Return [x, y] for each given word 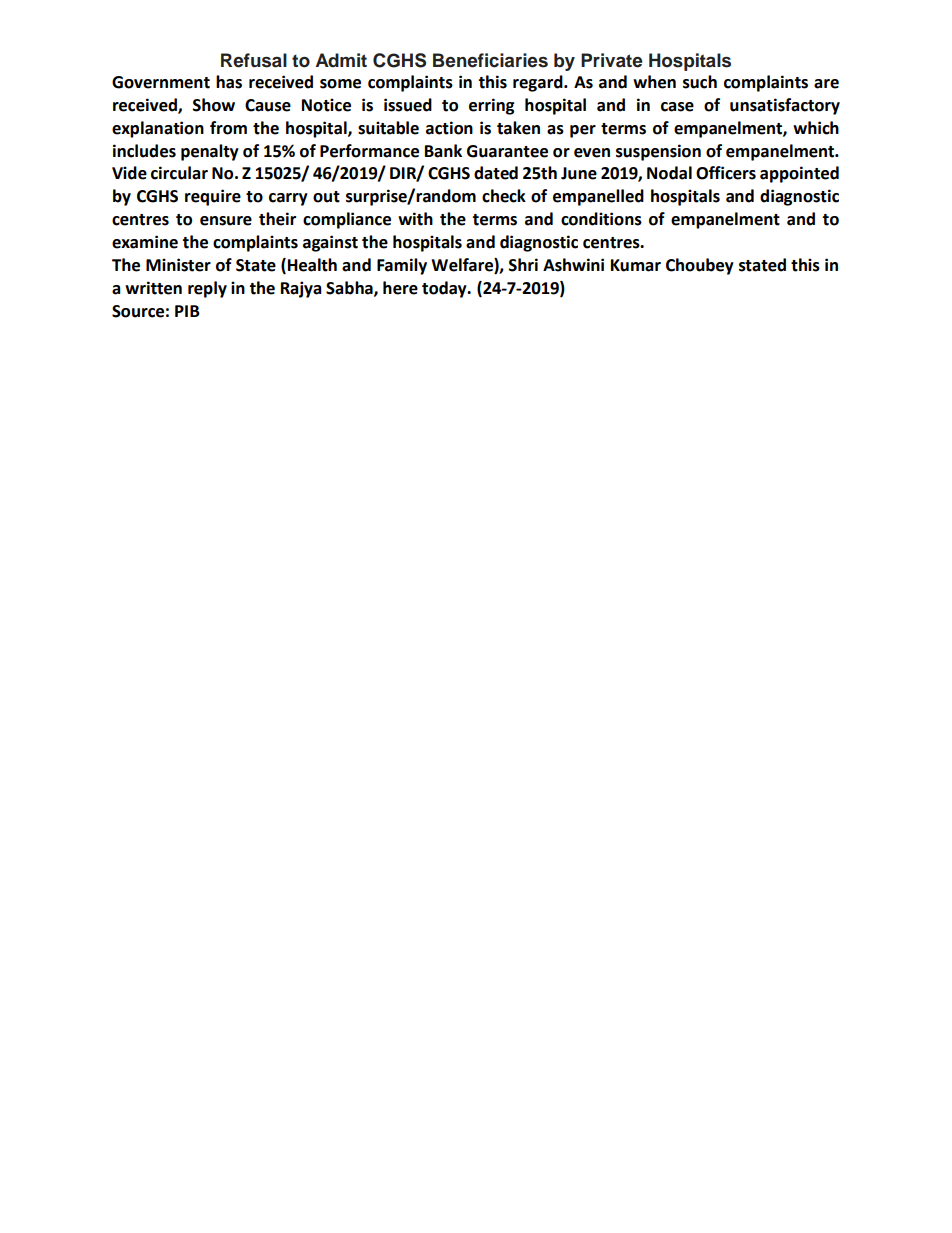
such [700, 82]
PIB [187, 311]
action [449, 128]
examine [145, 242]
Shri [523, 265]
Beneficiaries [490, 60]
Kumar [636, 265]
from [228, 128]
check [504, 196]
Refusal [254, 60]
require [213, 197]
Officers [726, 173]
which [816, 128]
